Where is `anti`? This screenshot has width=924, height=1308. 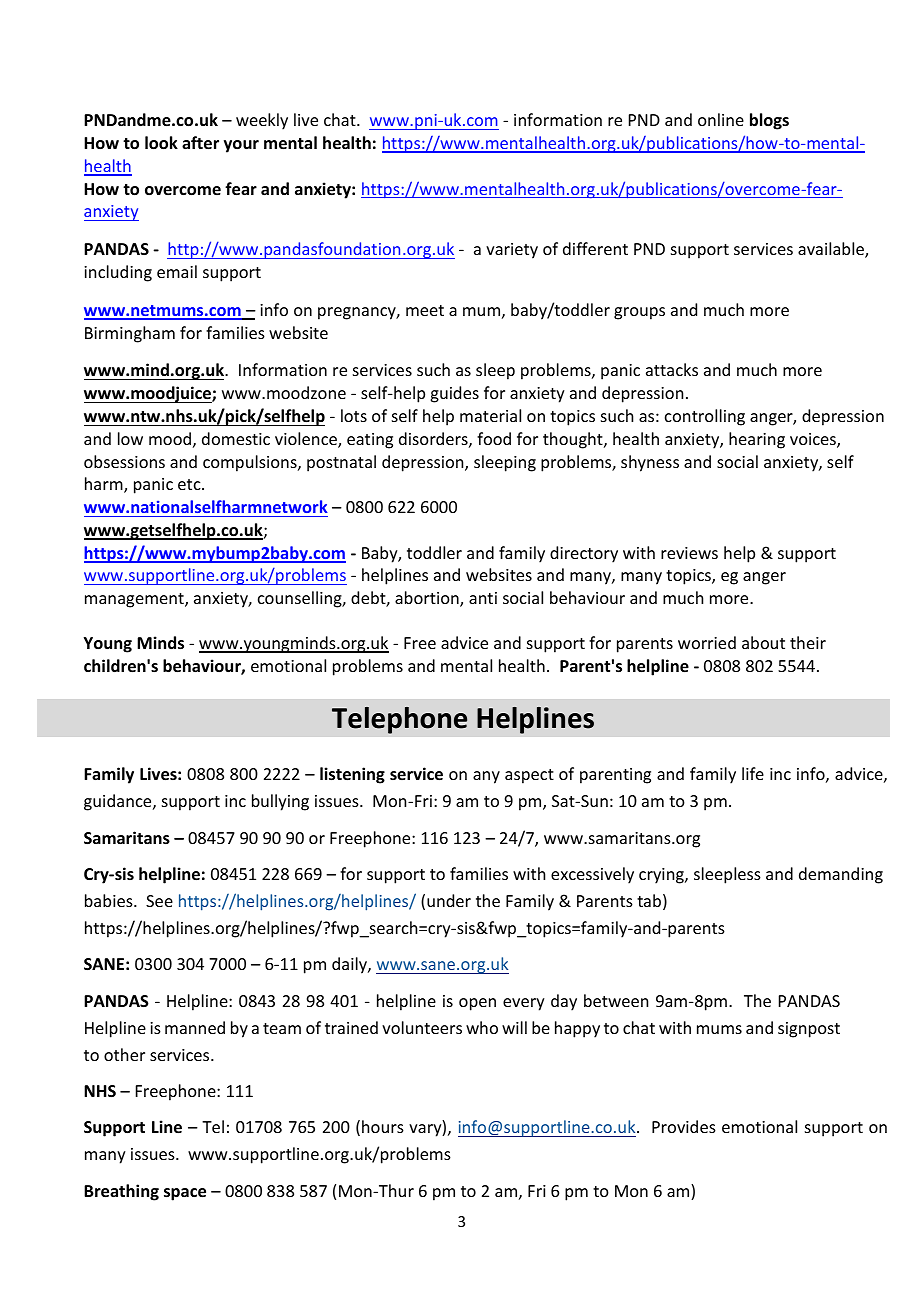
anti is located at coordinates (483, 598).
